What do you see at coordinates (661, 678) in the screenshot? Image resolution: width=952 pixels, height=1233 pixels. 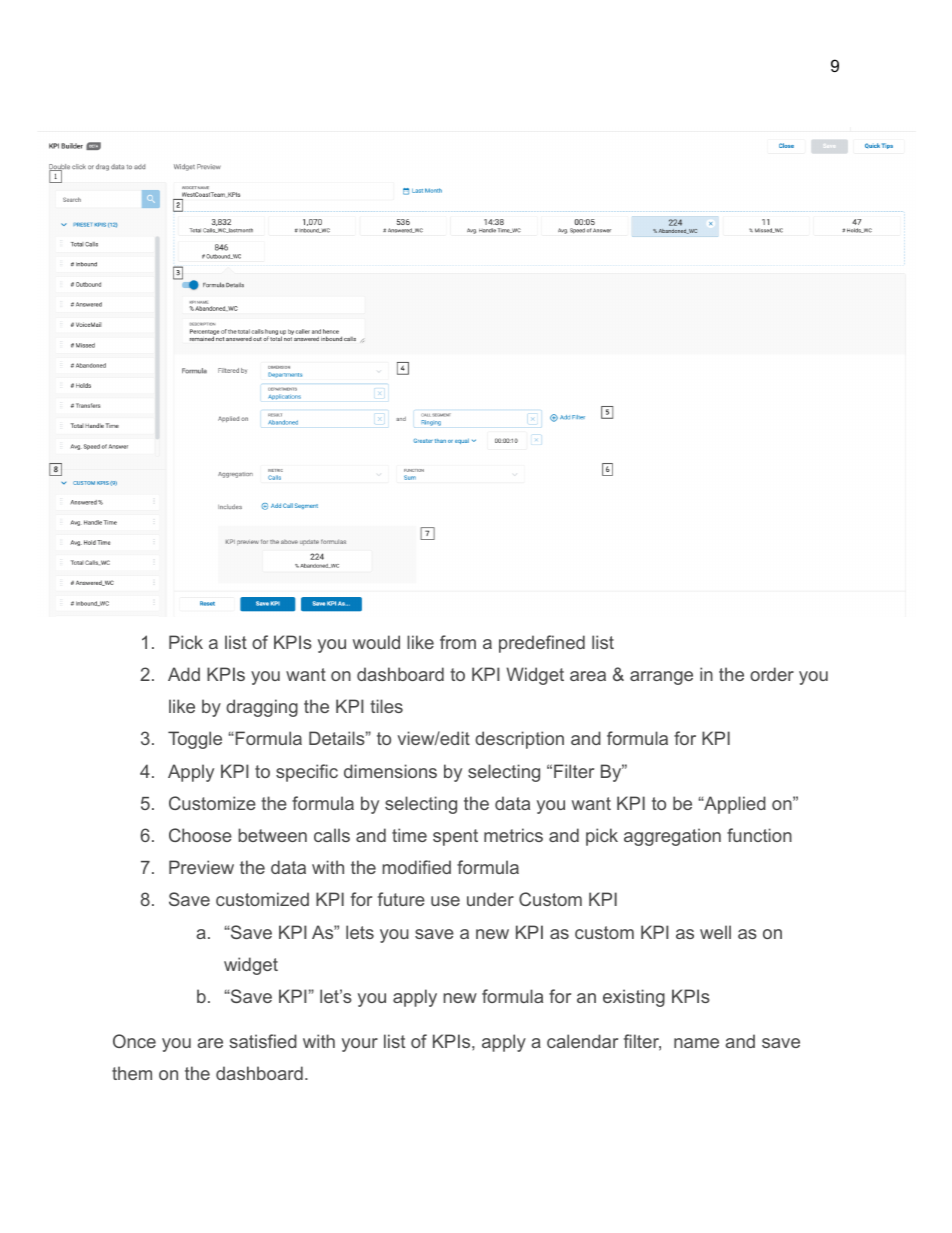 I see `arrange` at bounding box center [661, 678].
